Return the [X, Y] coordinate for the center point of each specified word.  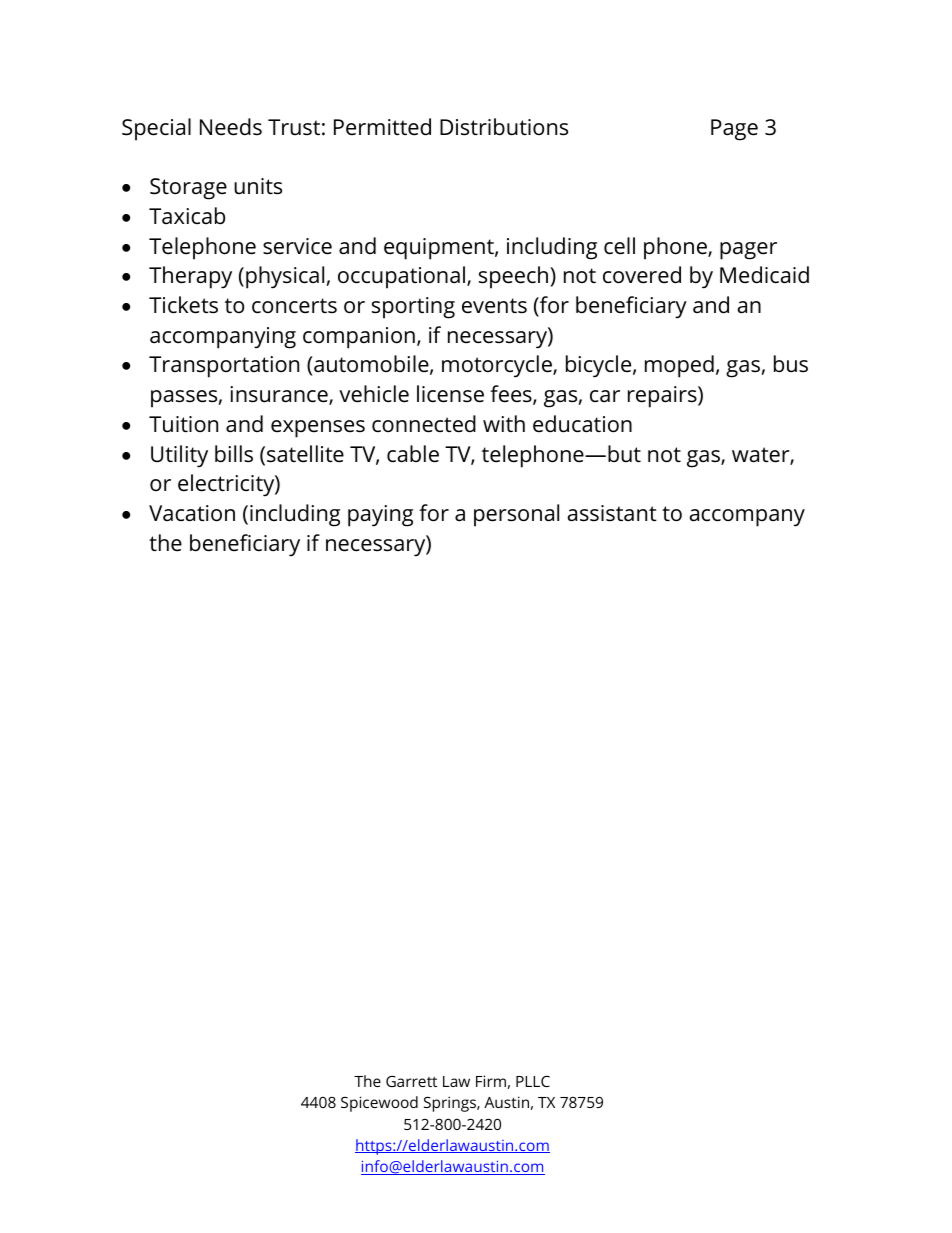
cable [413, 454]
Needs [231, 127]
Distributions [504, 127]
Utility [179, 456]
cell [619, 246]
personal [516, 515]
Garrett [411, 1081]
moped [679, 366]
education [582, 424]
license [450, 394]
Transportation [224, 367]
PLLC [533, 1081]
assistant [612, 513]
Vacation [192, 513]
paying [380, 516]
